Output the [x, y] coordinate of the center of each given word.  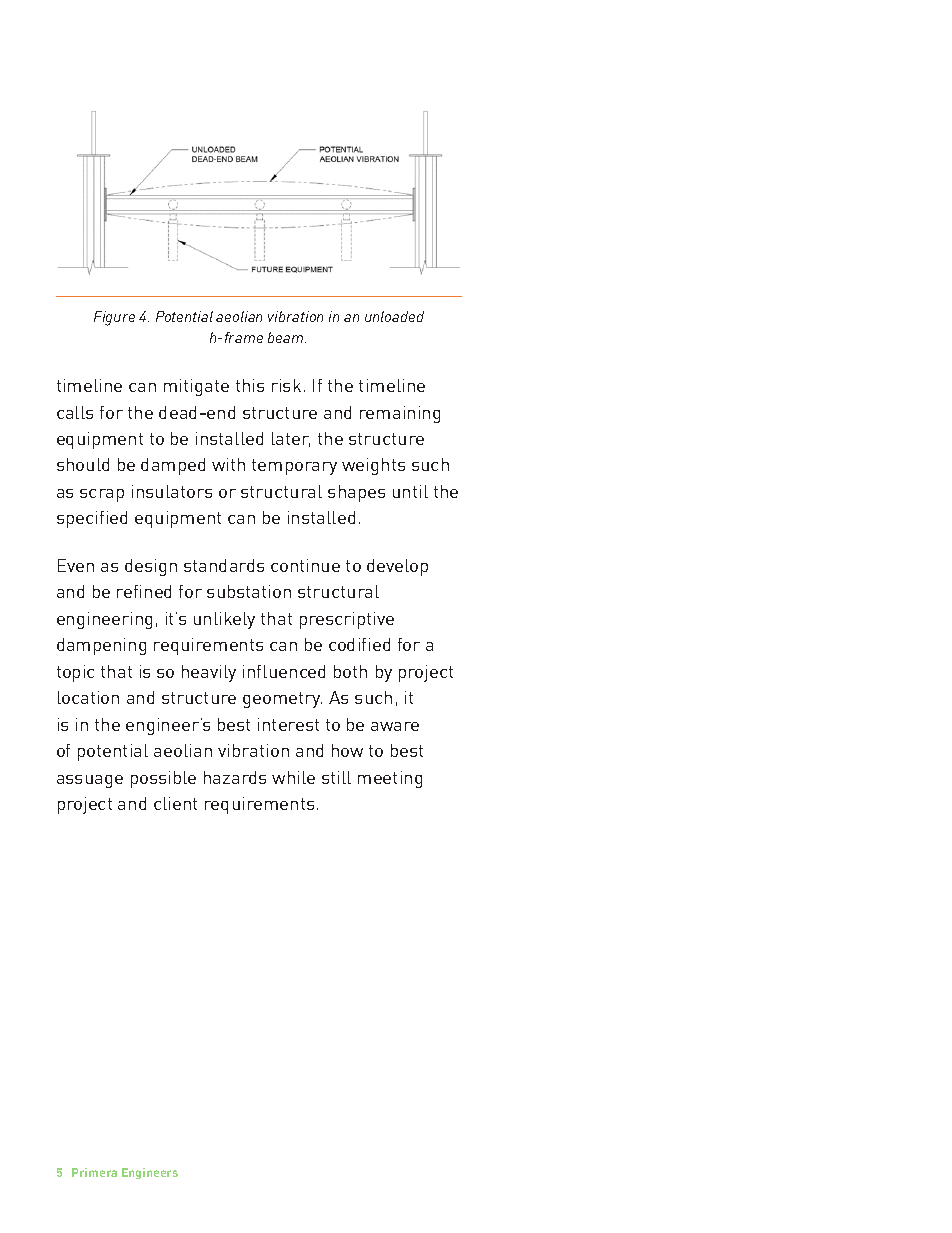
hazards [235, 777]
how [347, 750]
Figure [114, 318]
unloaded [394, 316]
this [250, 385]
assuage [90, 781]
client [175, 803]
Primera [94, 1172]
